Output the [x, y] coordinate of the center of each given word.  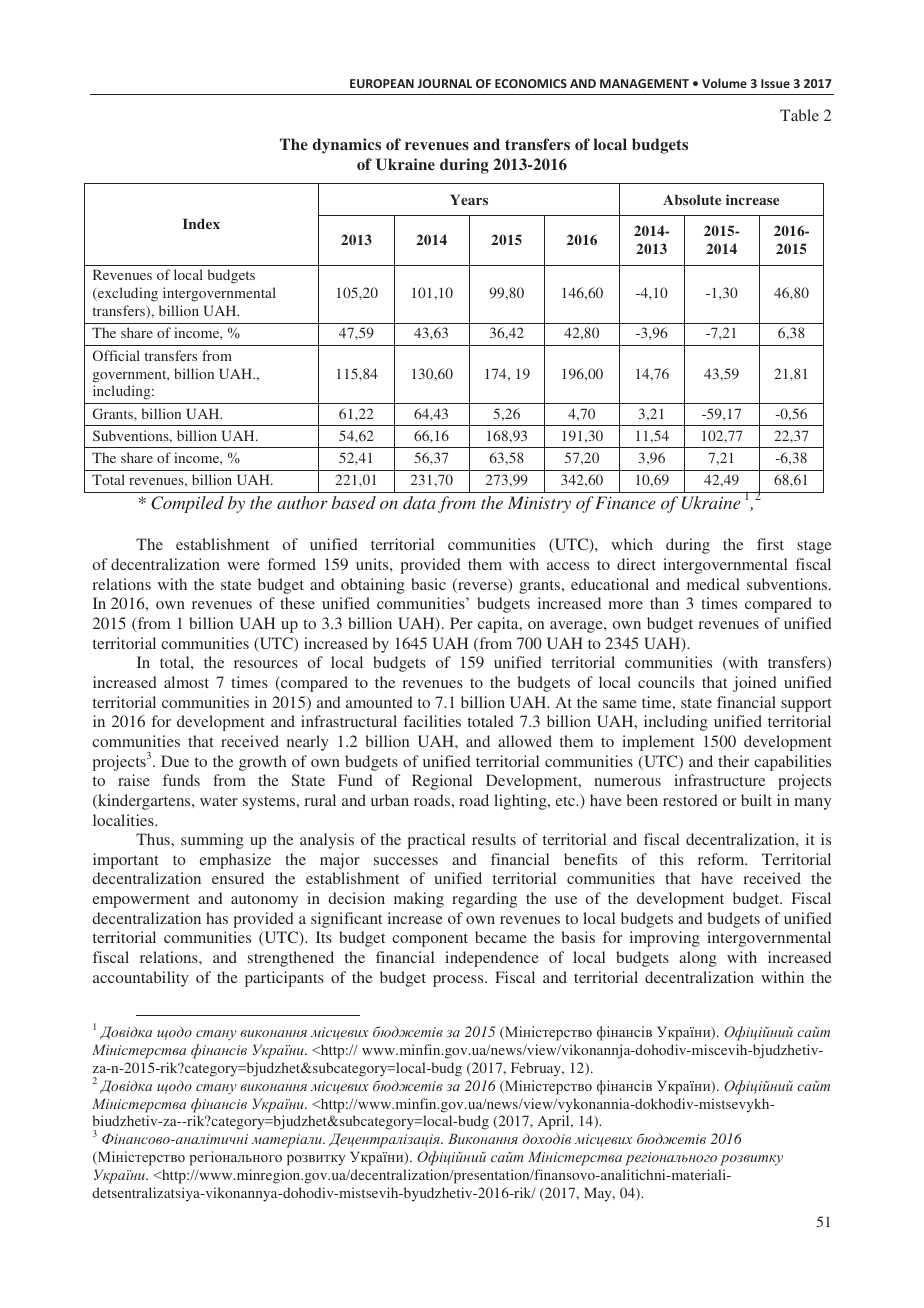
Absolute [692, 199]
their [733, 761]
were [243, 566]
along [698, 959]
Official [116, 355]
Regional [442, 782]
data [419, 502]
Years [469, 199]
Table [799, 115]
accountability [141, 979]
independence [492, 959]
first [770, 544]
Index [201, 223]
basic [428, 584]
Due [175, 761]
